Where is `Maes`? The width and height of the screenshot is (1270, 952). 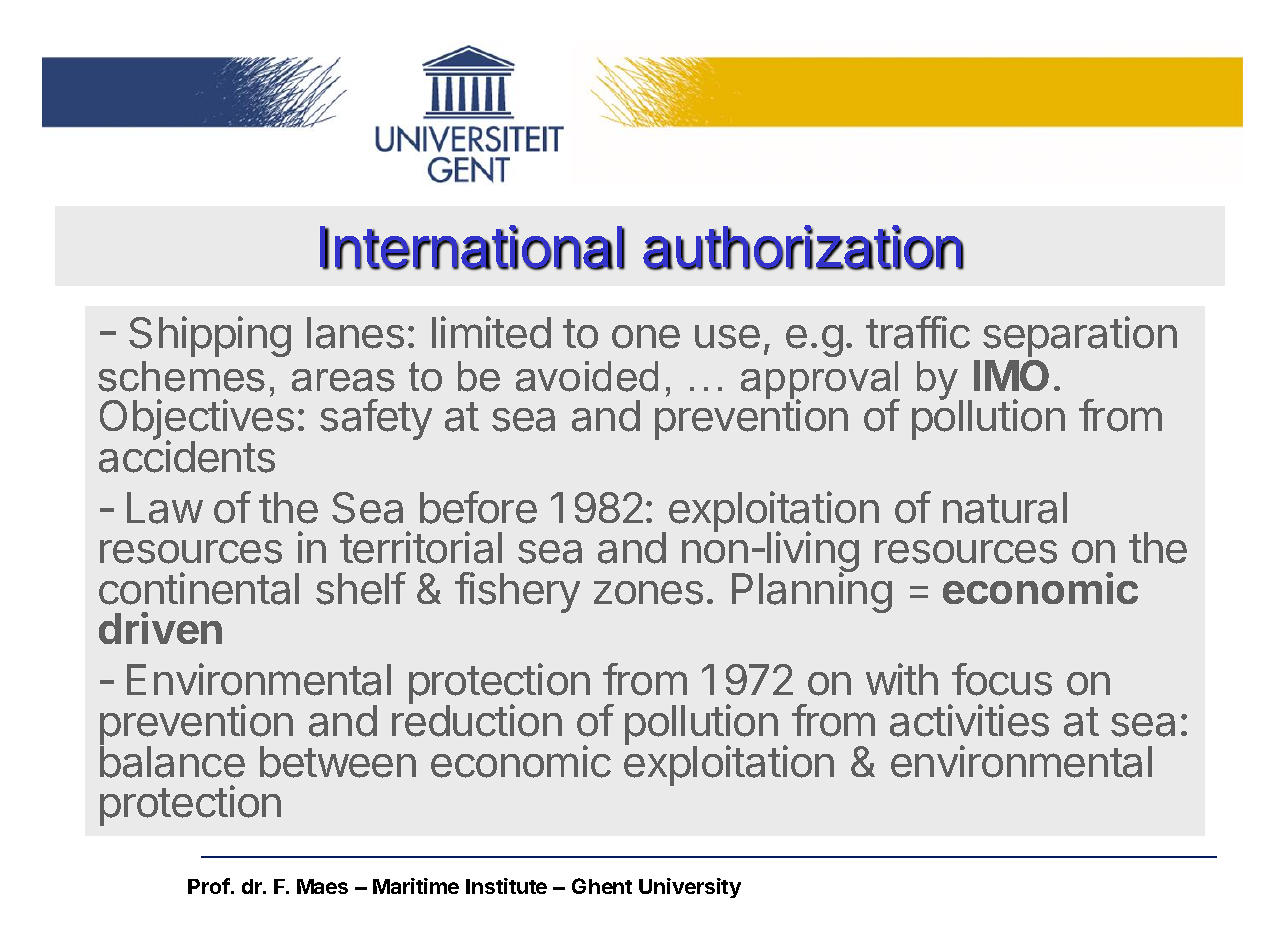
Maes is located at coordinates (322, 886).
